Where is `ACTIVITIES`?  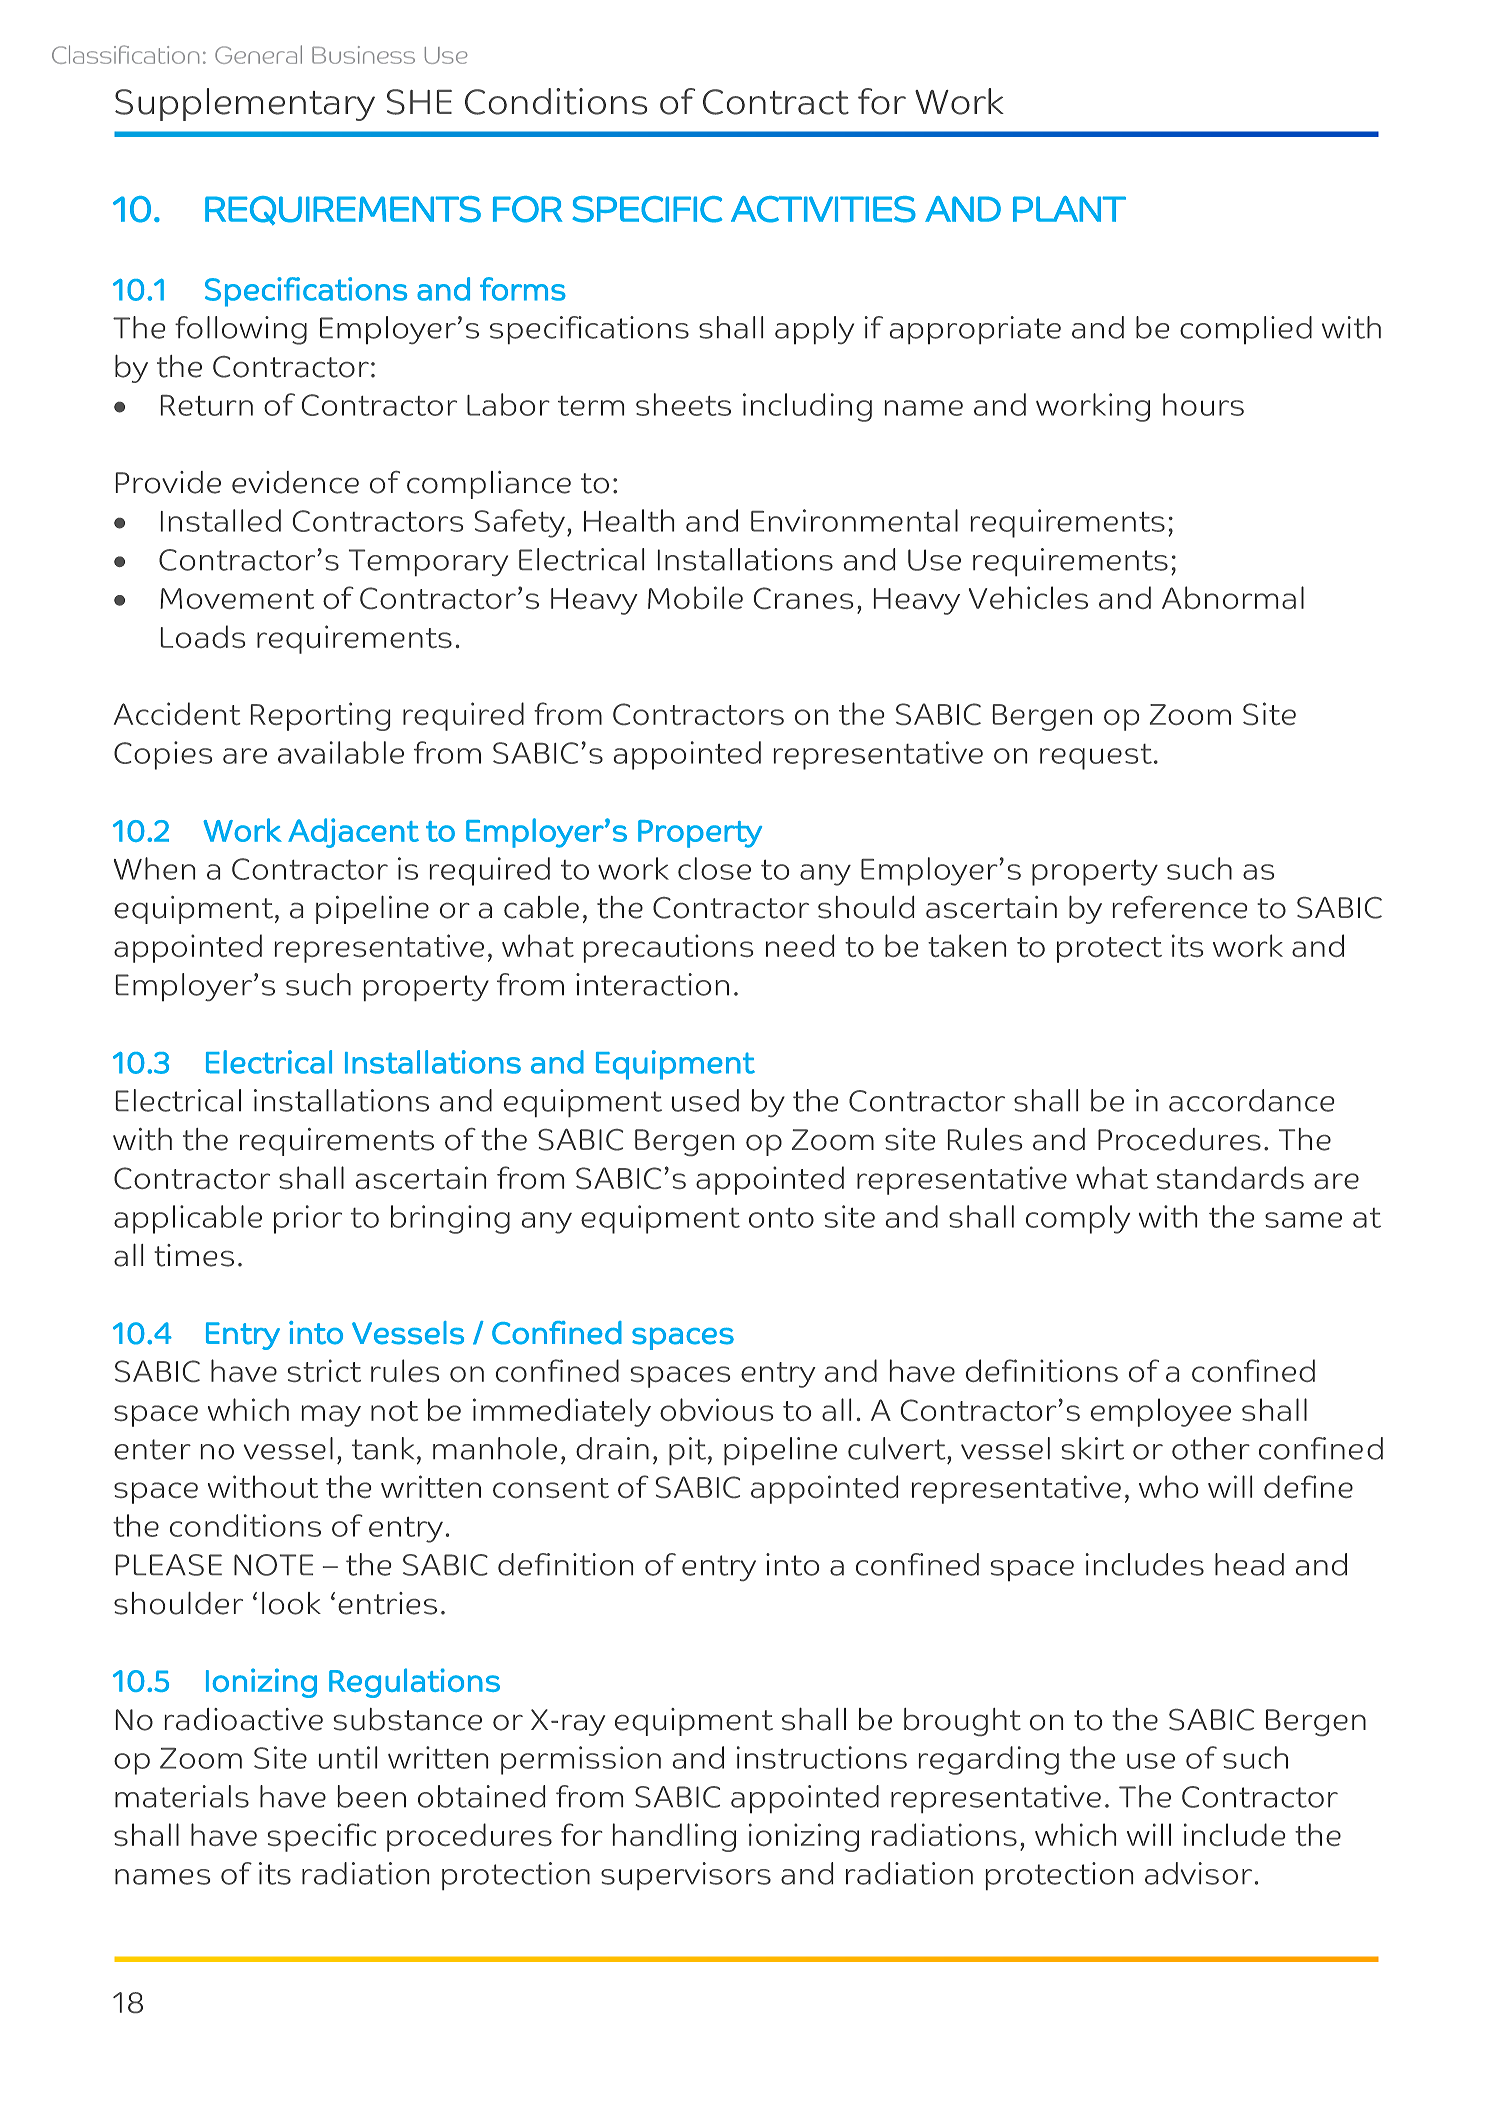 ACTIVITIES is located at coordinates (823, 209).
